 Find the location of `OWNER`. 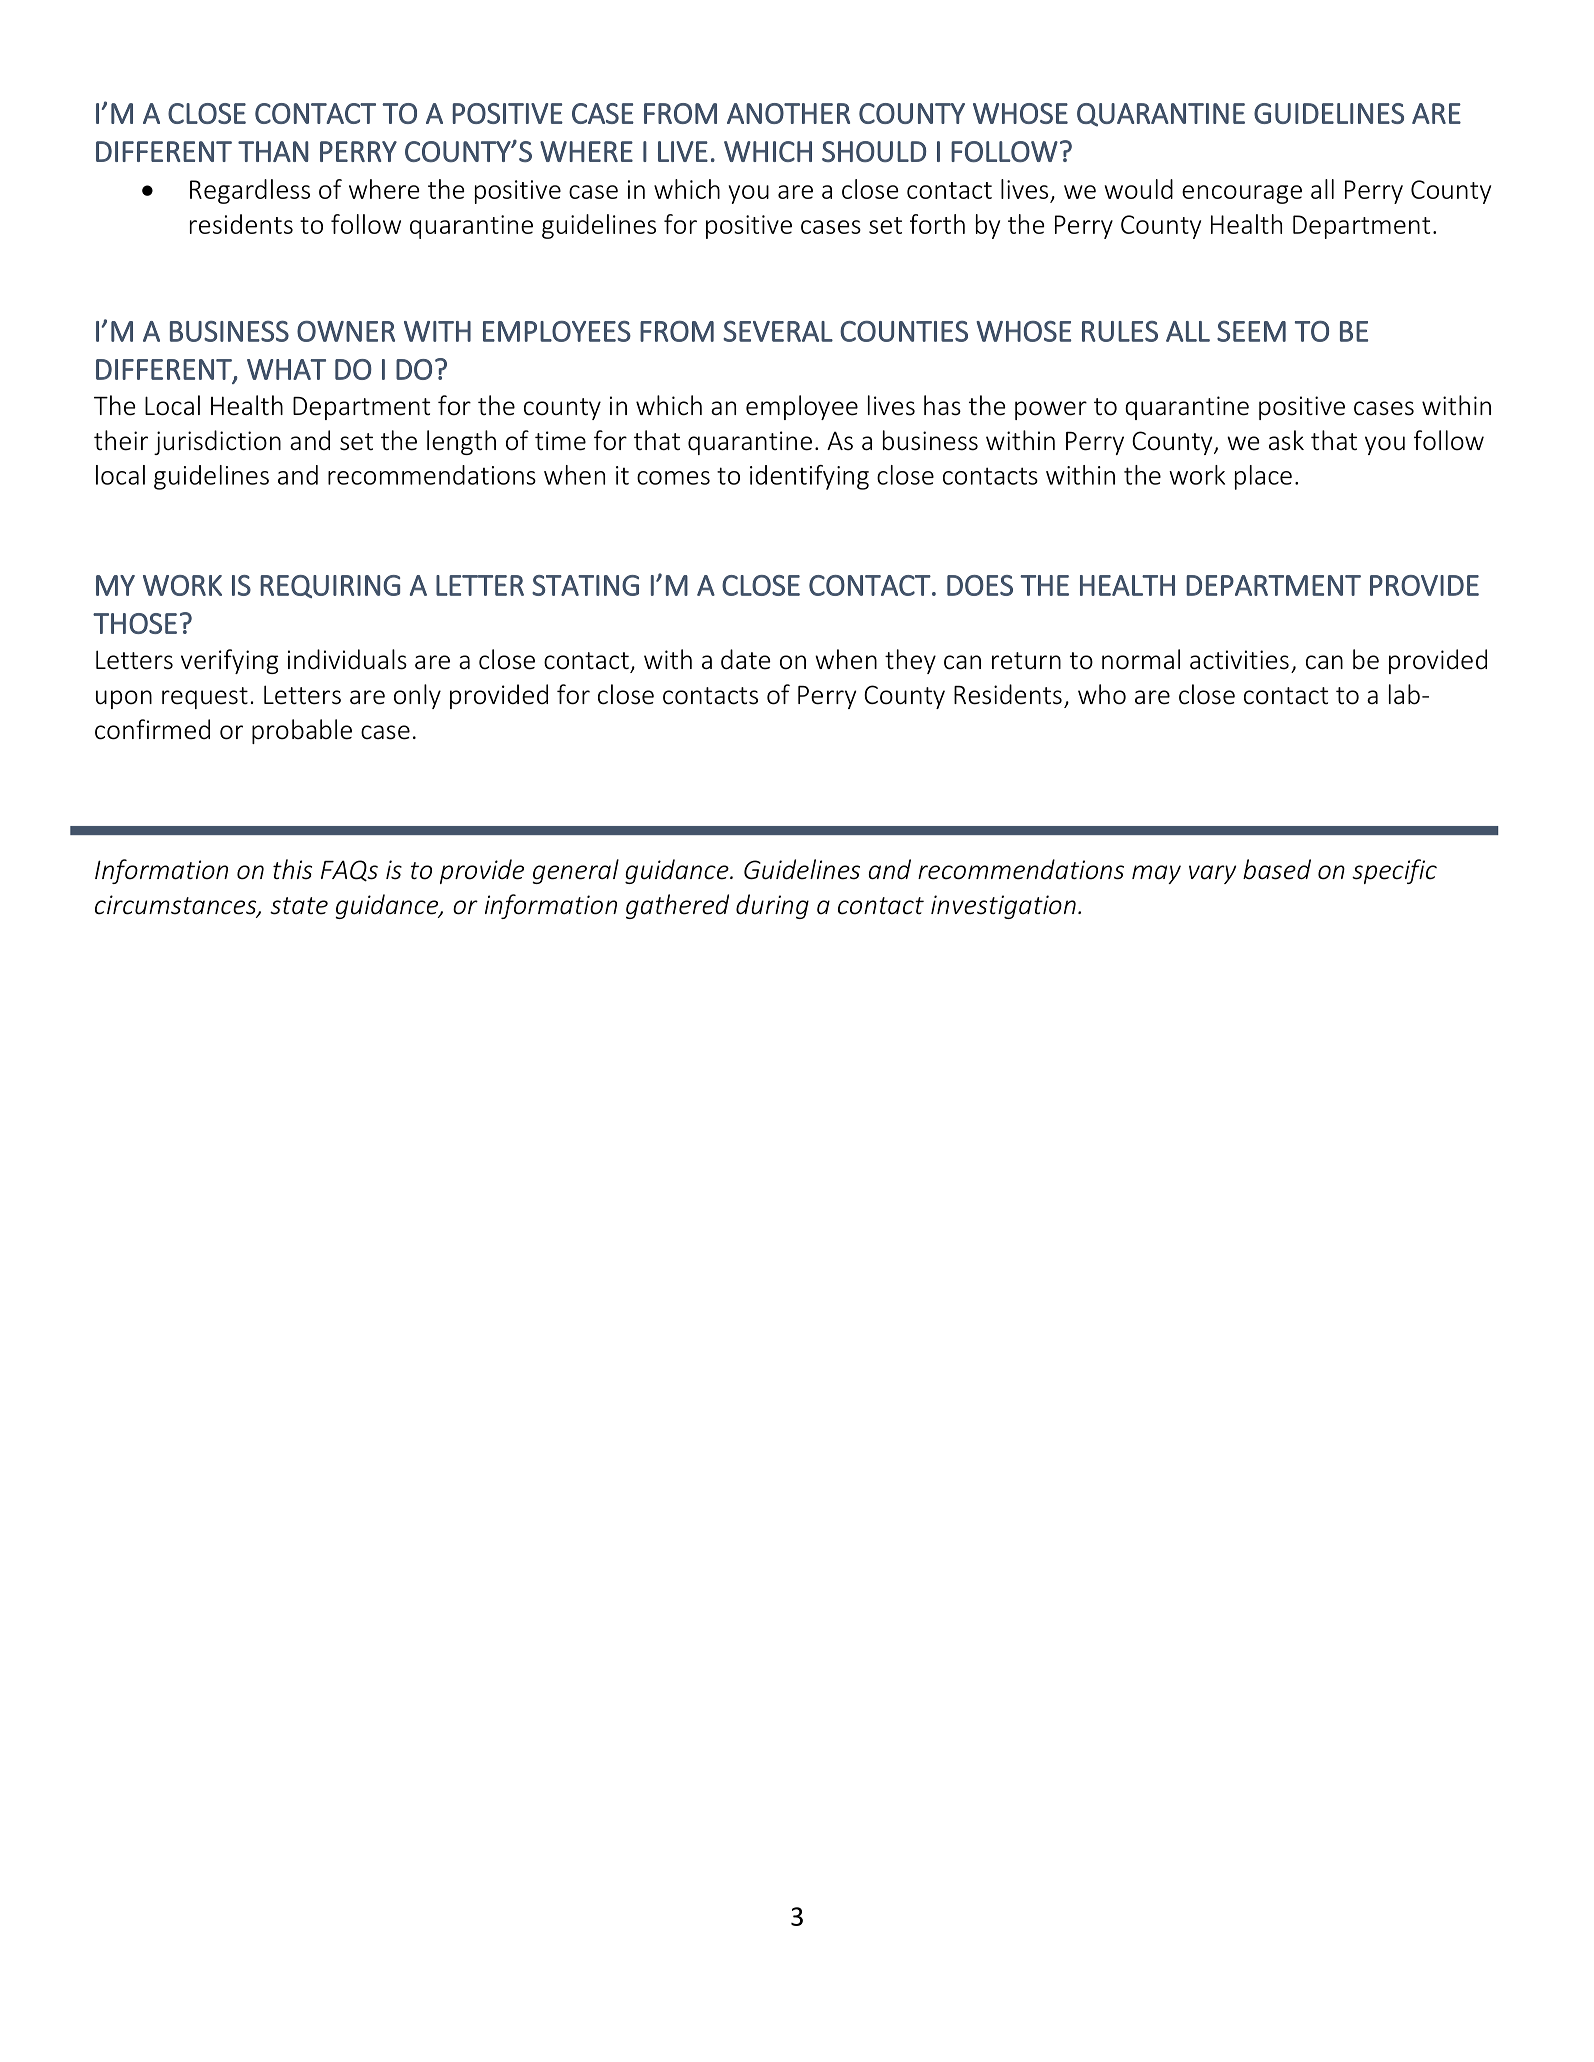

OWNER is located at coordinates (346, 331).
